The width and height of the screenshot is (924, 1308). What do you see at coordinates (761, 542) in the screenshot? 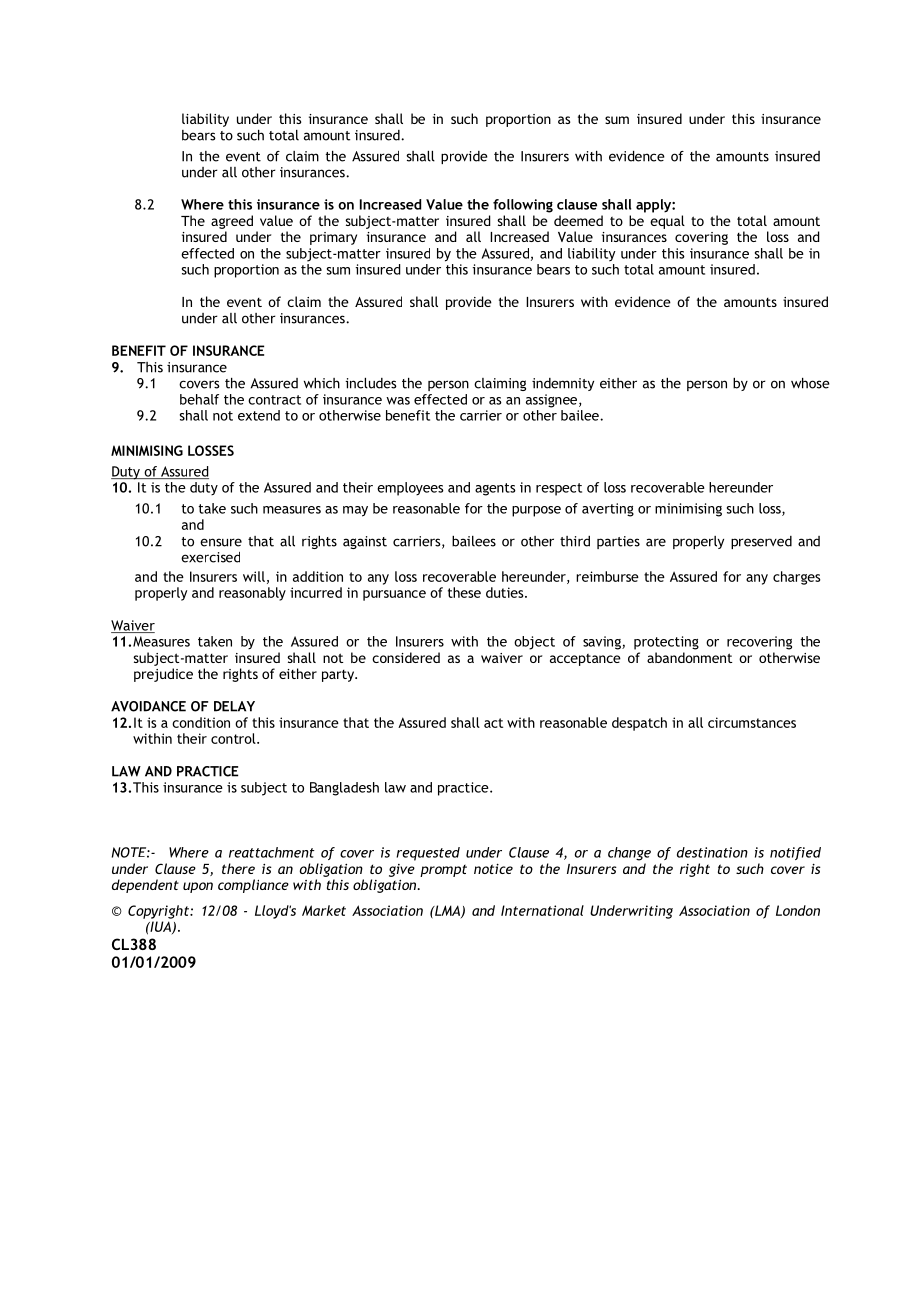
I see `preserved` at bounding box center [761, 542].
